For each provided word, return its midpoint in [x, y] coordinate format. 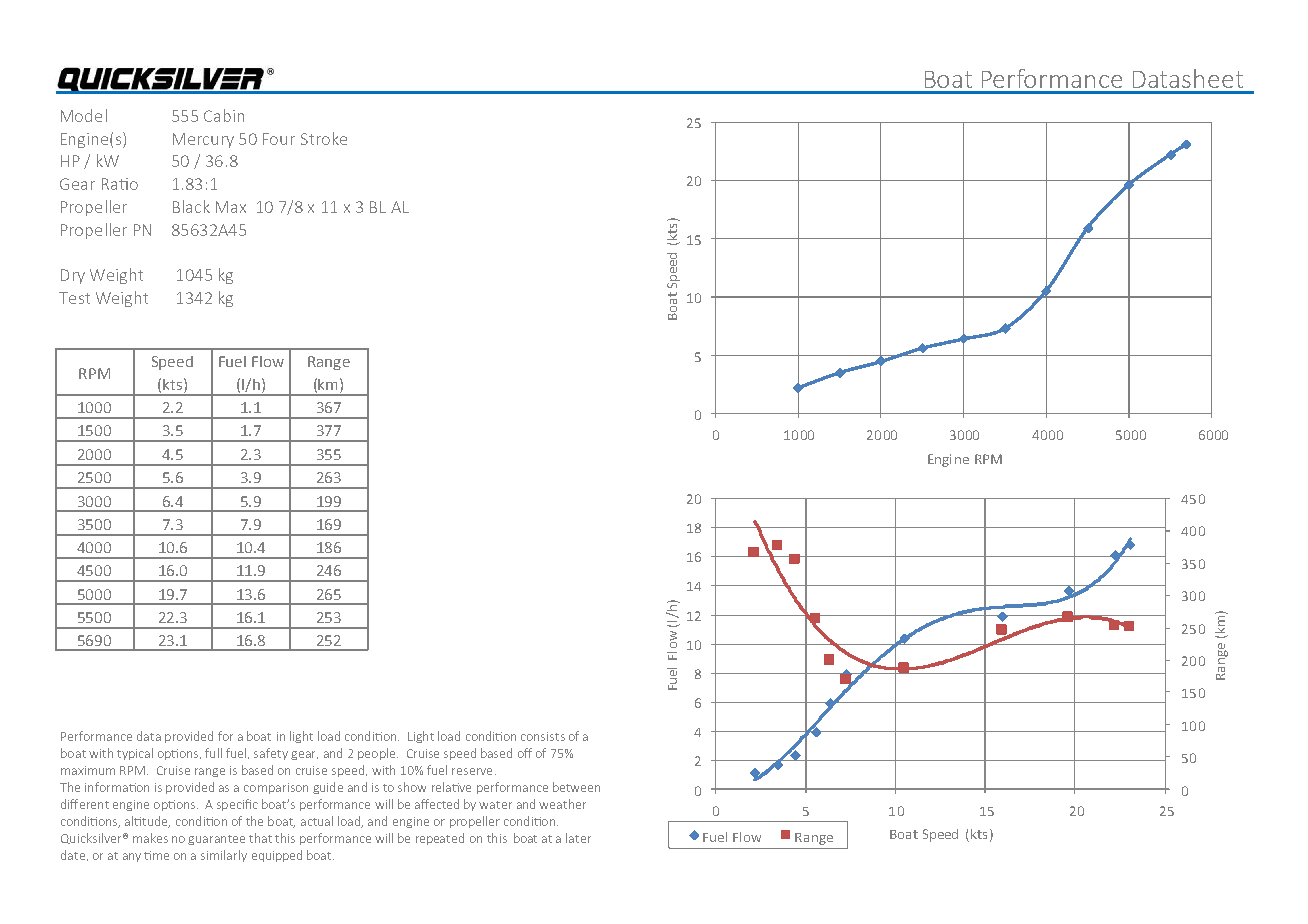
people [376, 754]
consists [543, 736]
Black [191, 206]
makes [150, 838]
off [525, 753]
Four [279, 139]
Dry [73, 276]
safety [271, 754]
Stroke [324, 138]
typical [135, 754]
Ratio [120, 184]
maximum [88, 770]
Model [84, 115]
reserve [472, 771]
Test [74, 298]
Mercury [203, 140]
